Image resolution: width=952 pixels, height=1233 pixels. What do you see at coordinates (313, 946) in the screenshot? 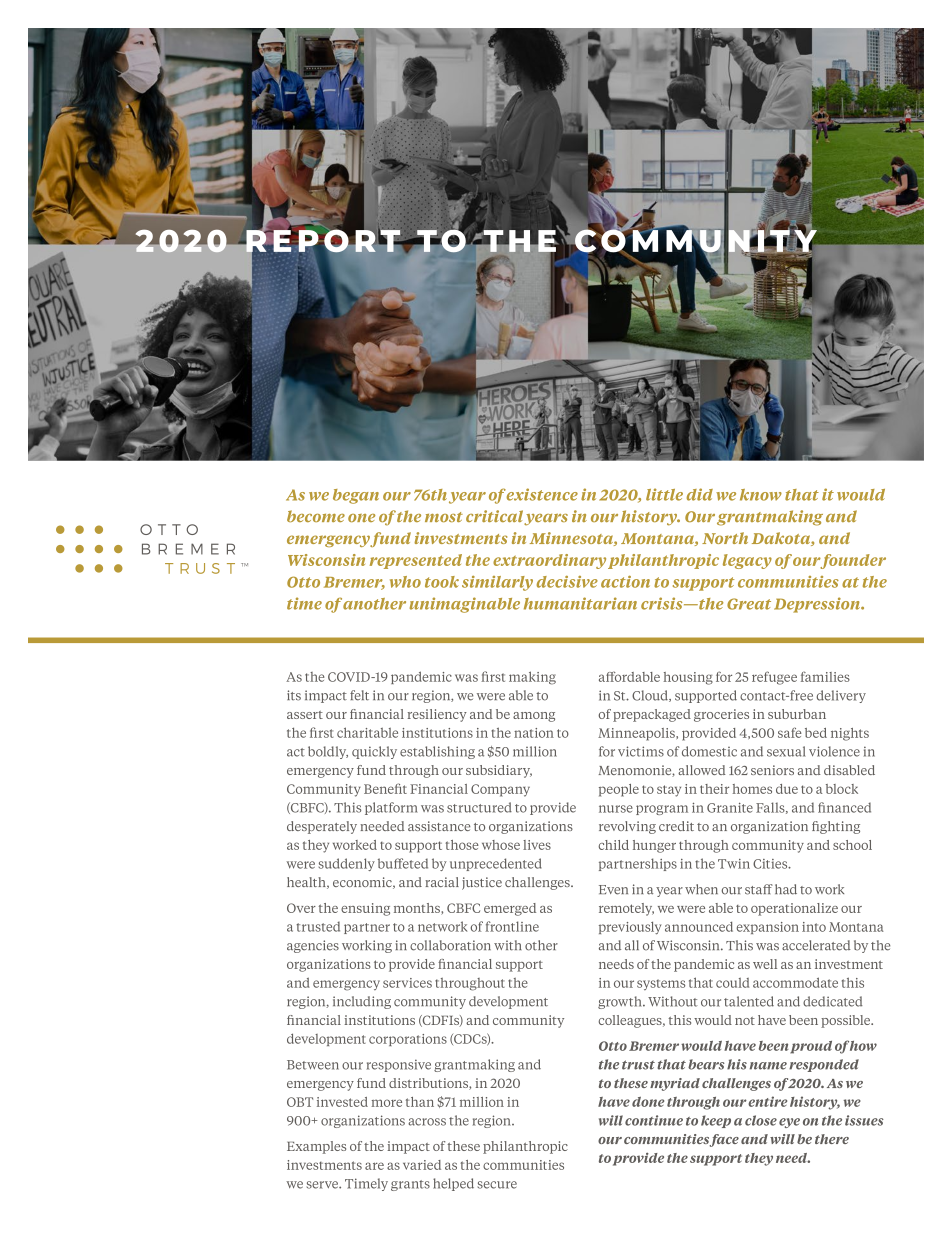
I see `agencies` at bounding box center [313, 946].
